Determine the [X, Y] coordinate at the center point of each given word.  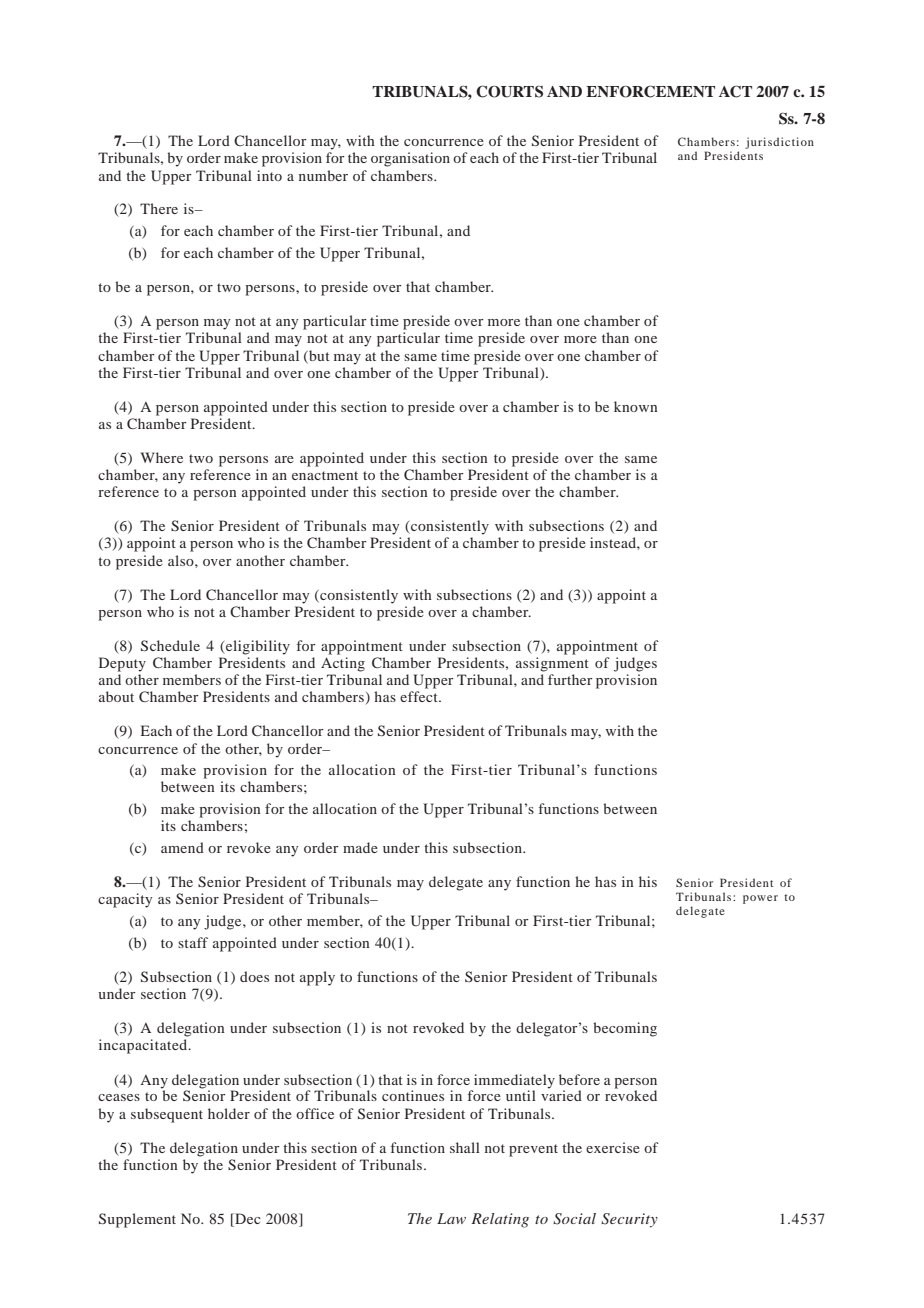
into [269, 175]
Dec [247, 1220]
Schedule [170, 645]
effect [420, 696]
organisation [410, 159]
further [570, 679]
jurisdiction [779, 143]
